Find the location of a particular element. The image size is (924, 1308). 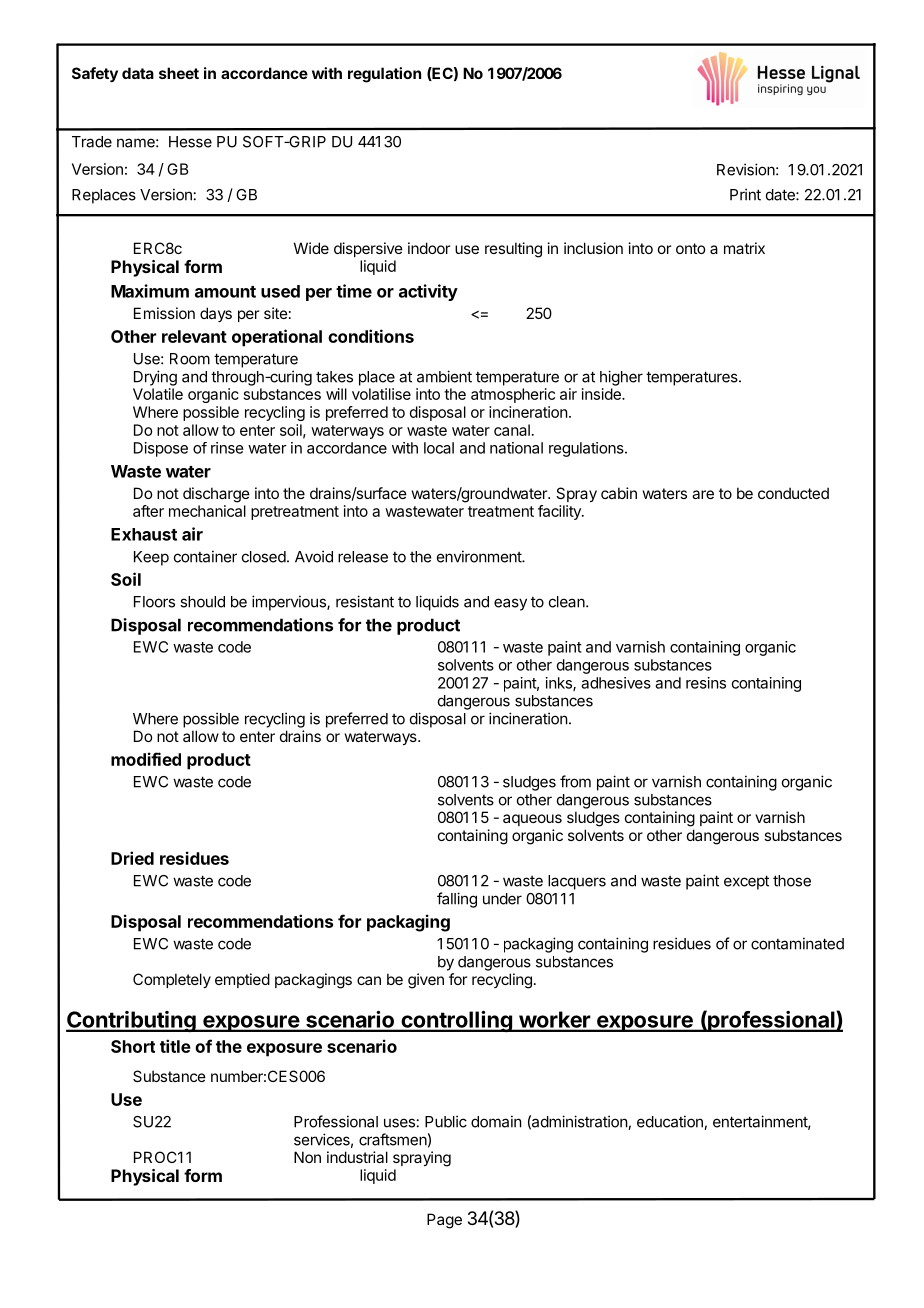

Dispose is located at coordinates (161, 449).
